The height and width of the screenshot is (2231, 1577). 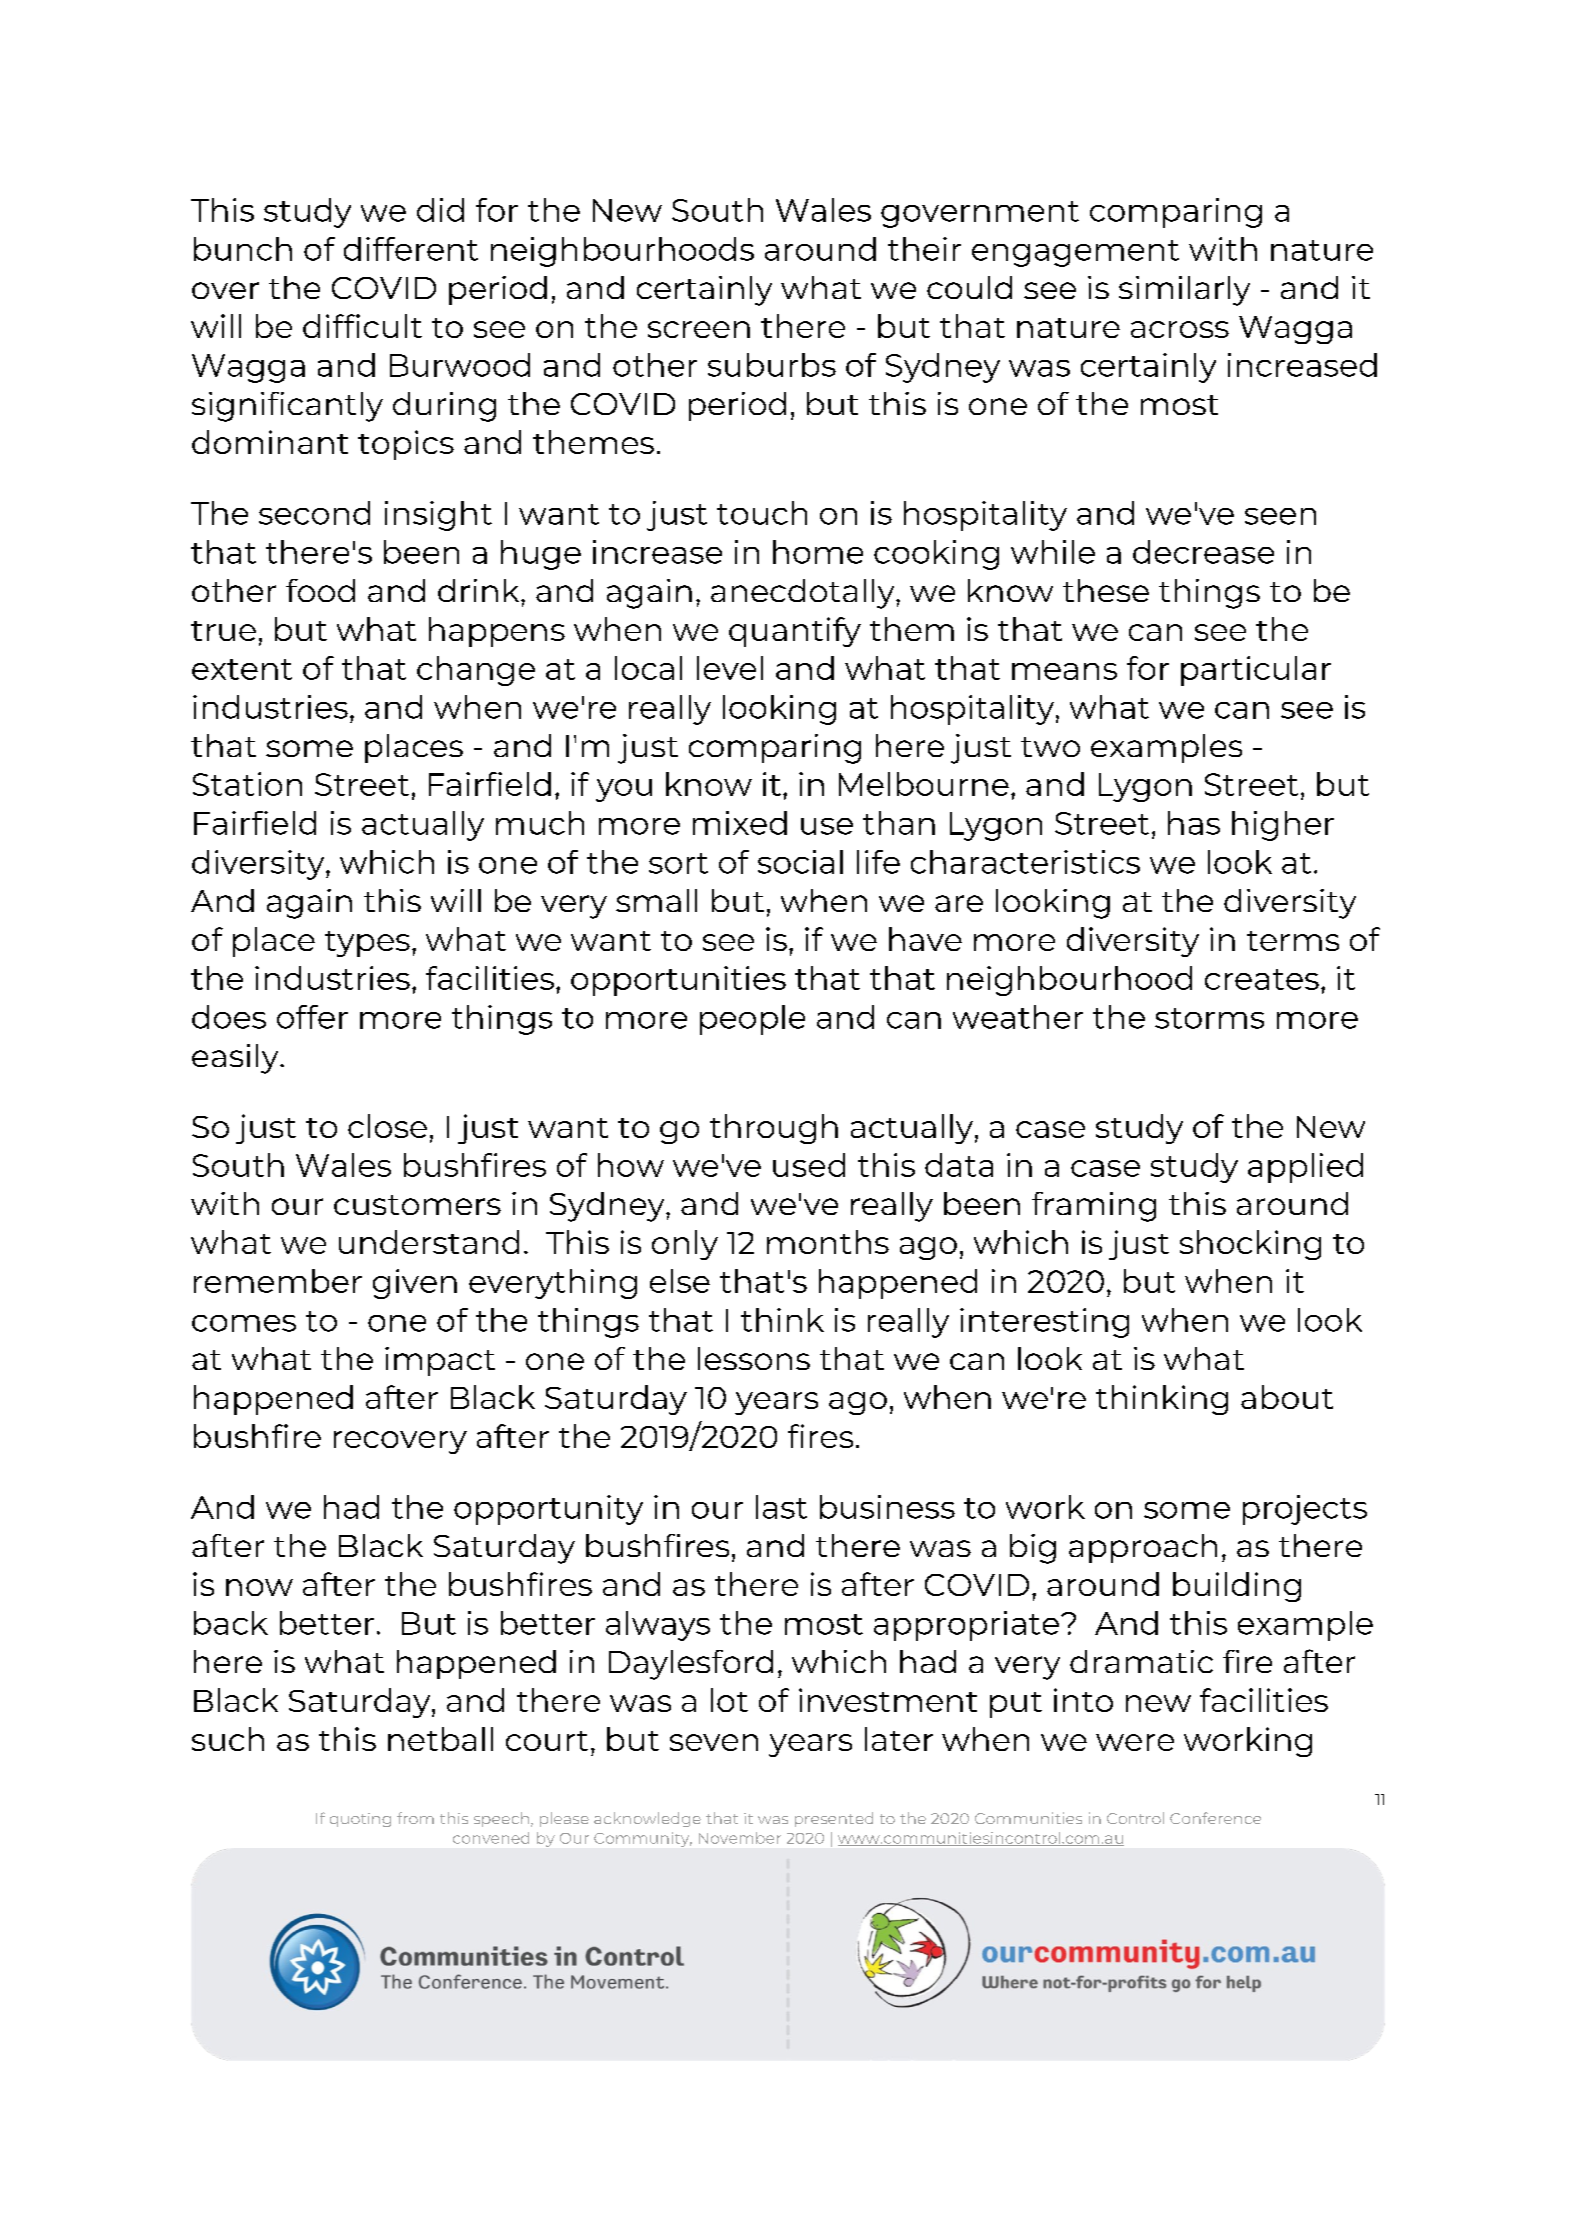 I want to click on different, so click(x=411, y=249).
